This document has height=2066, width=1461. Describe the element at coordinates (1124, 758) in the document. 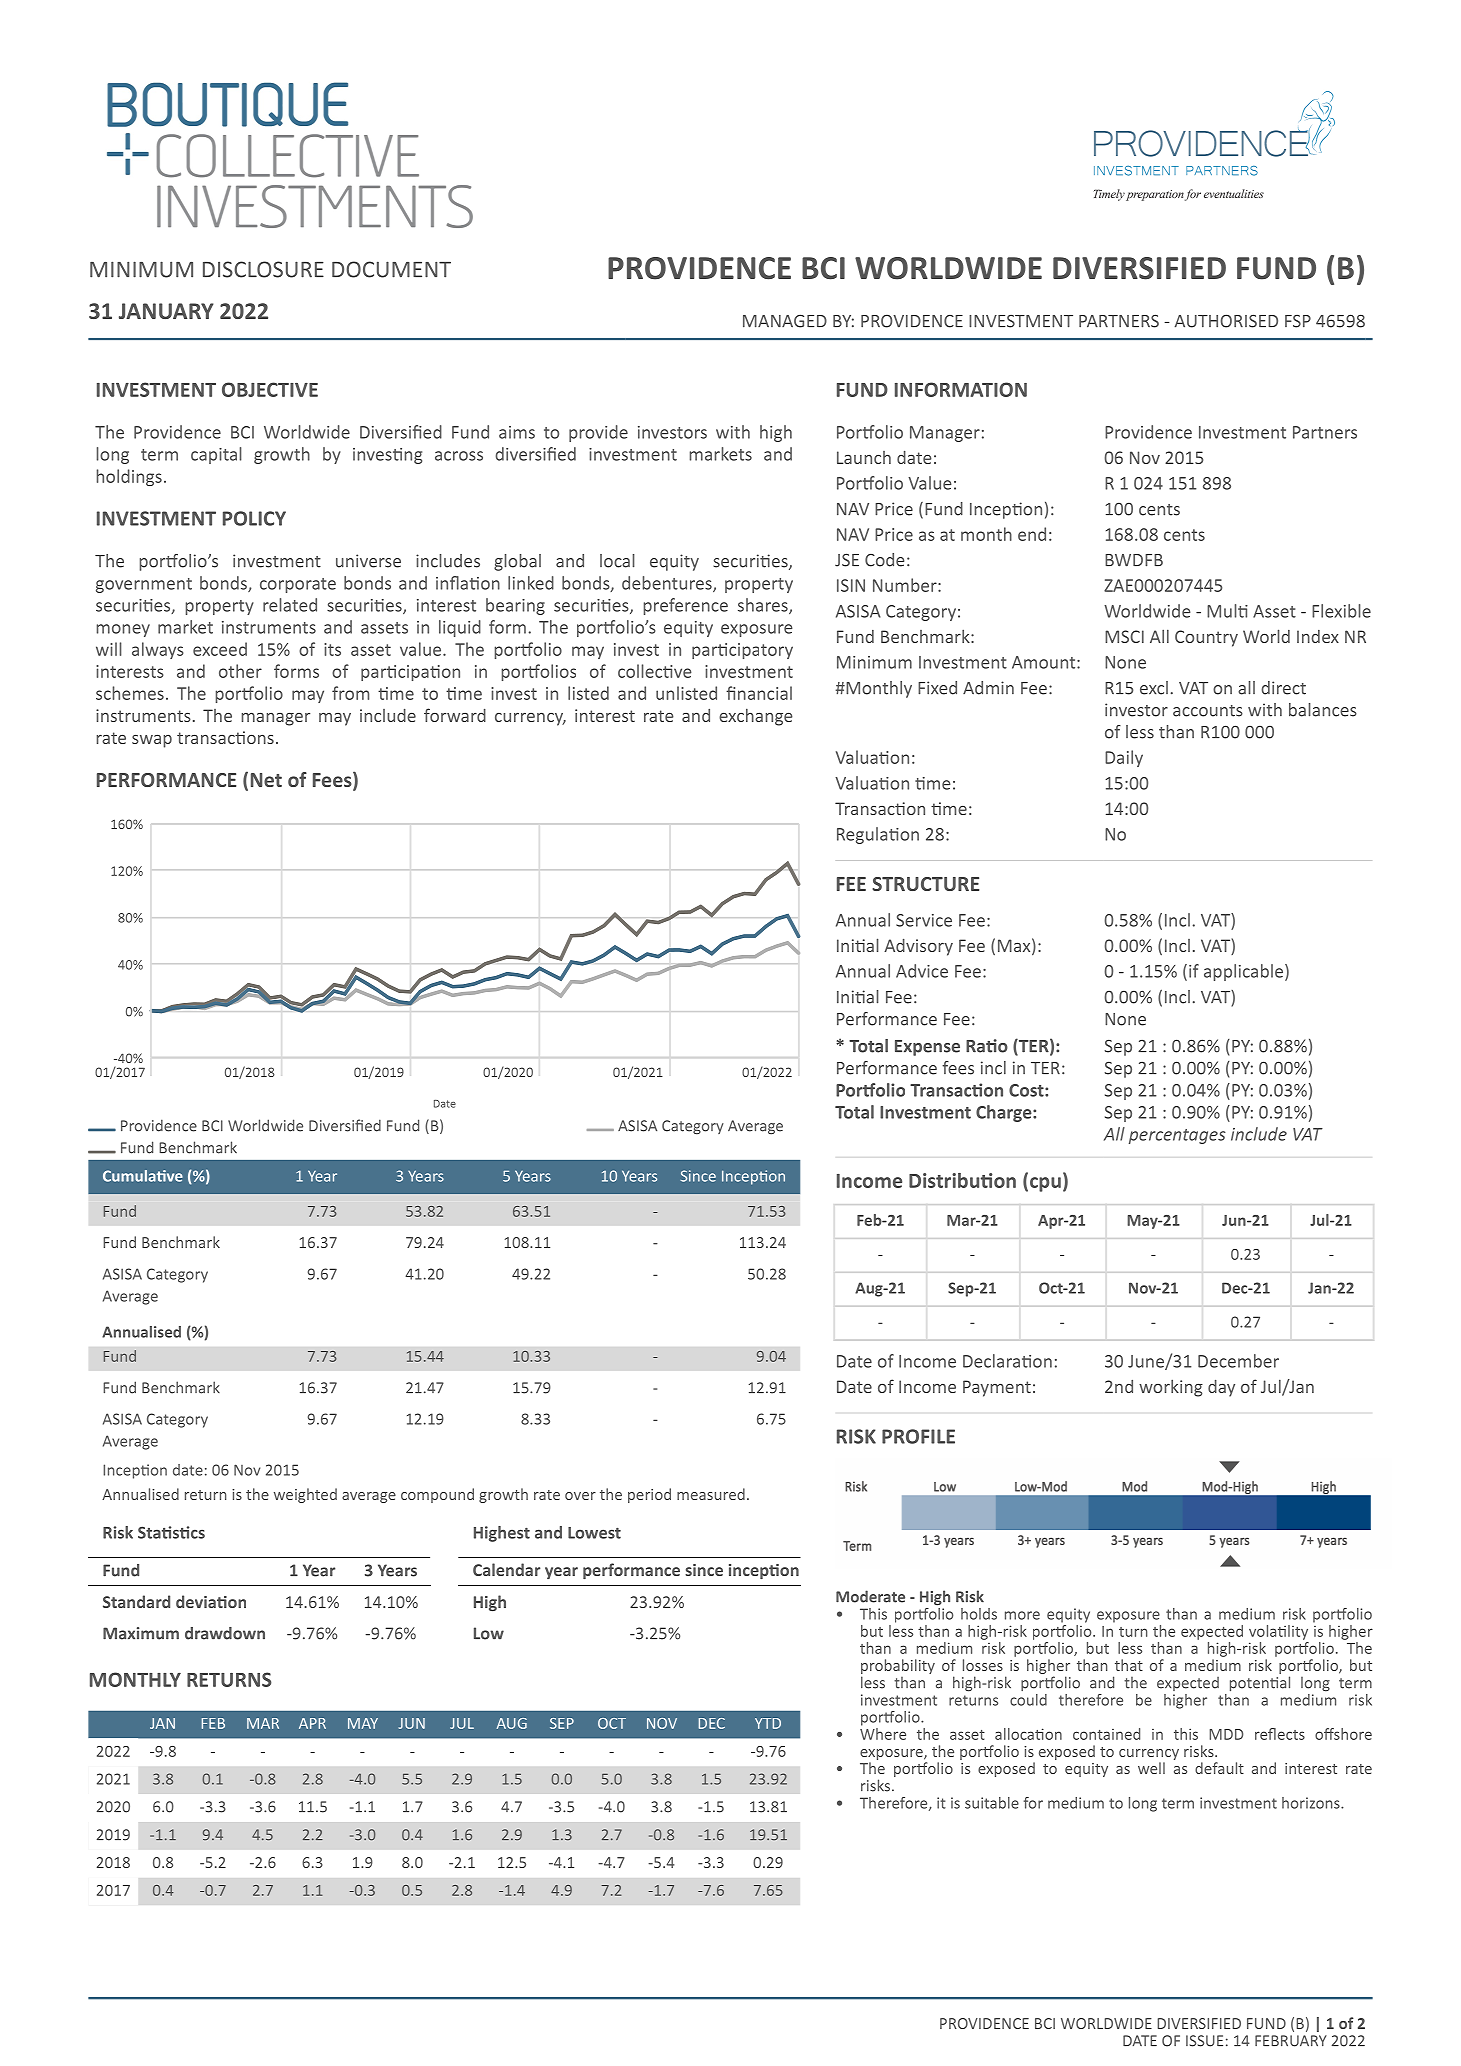

I see `Daily` at that location.
